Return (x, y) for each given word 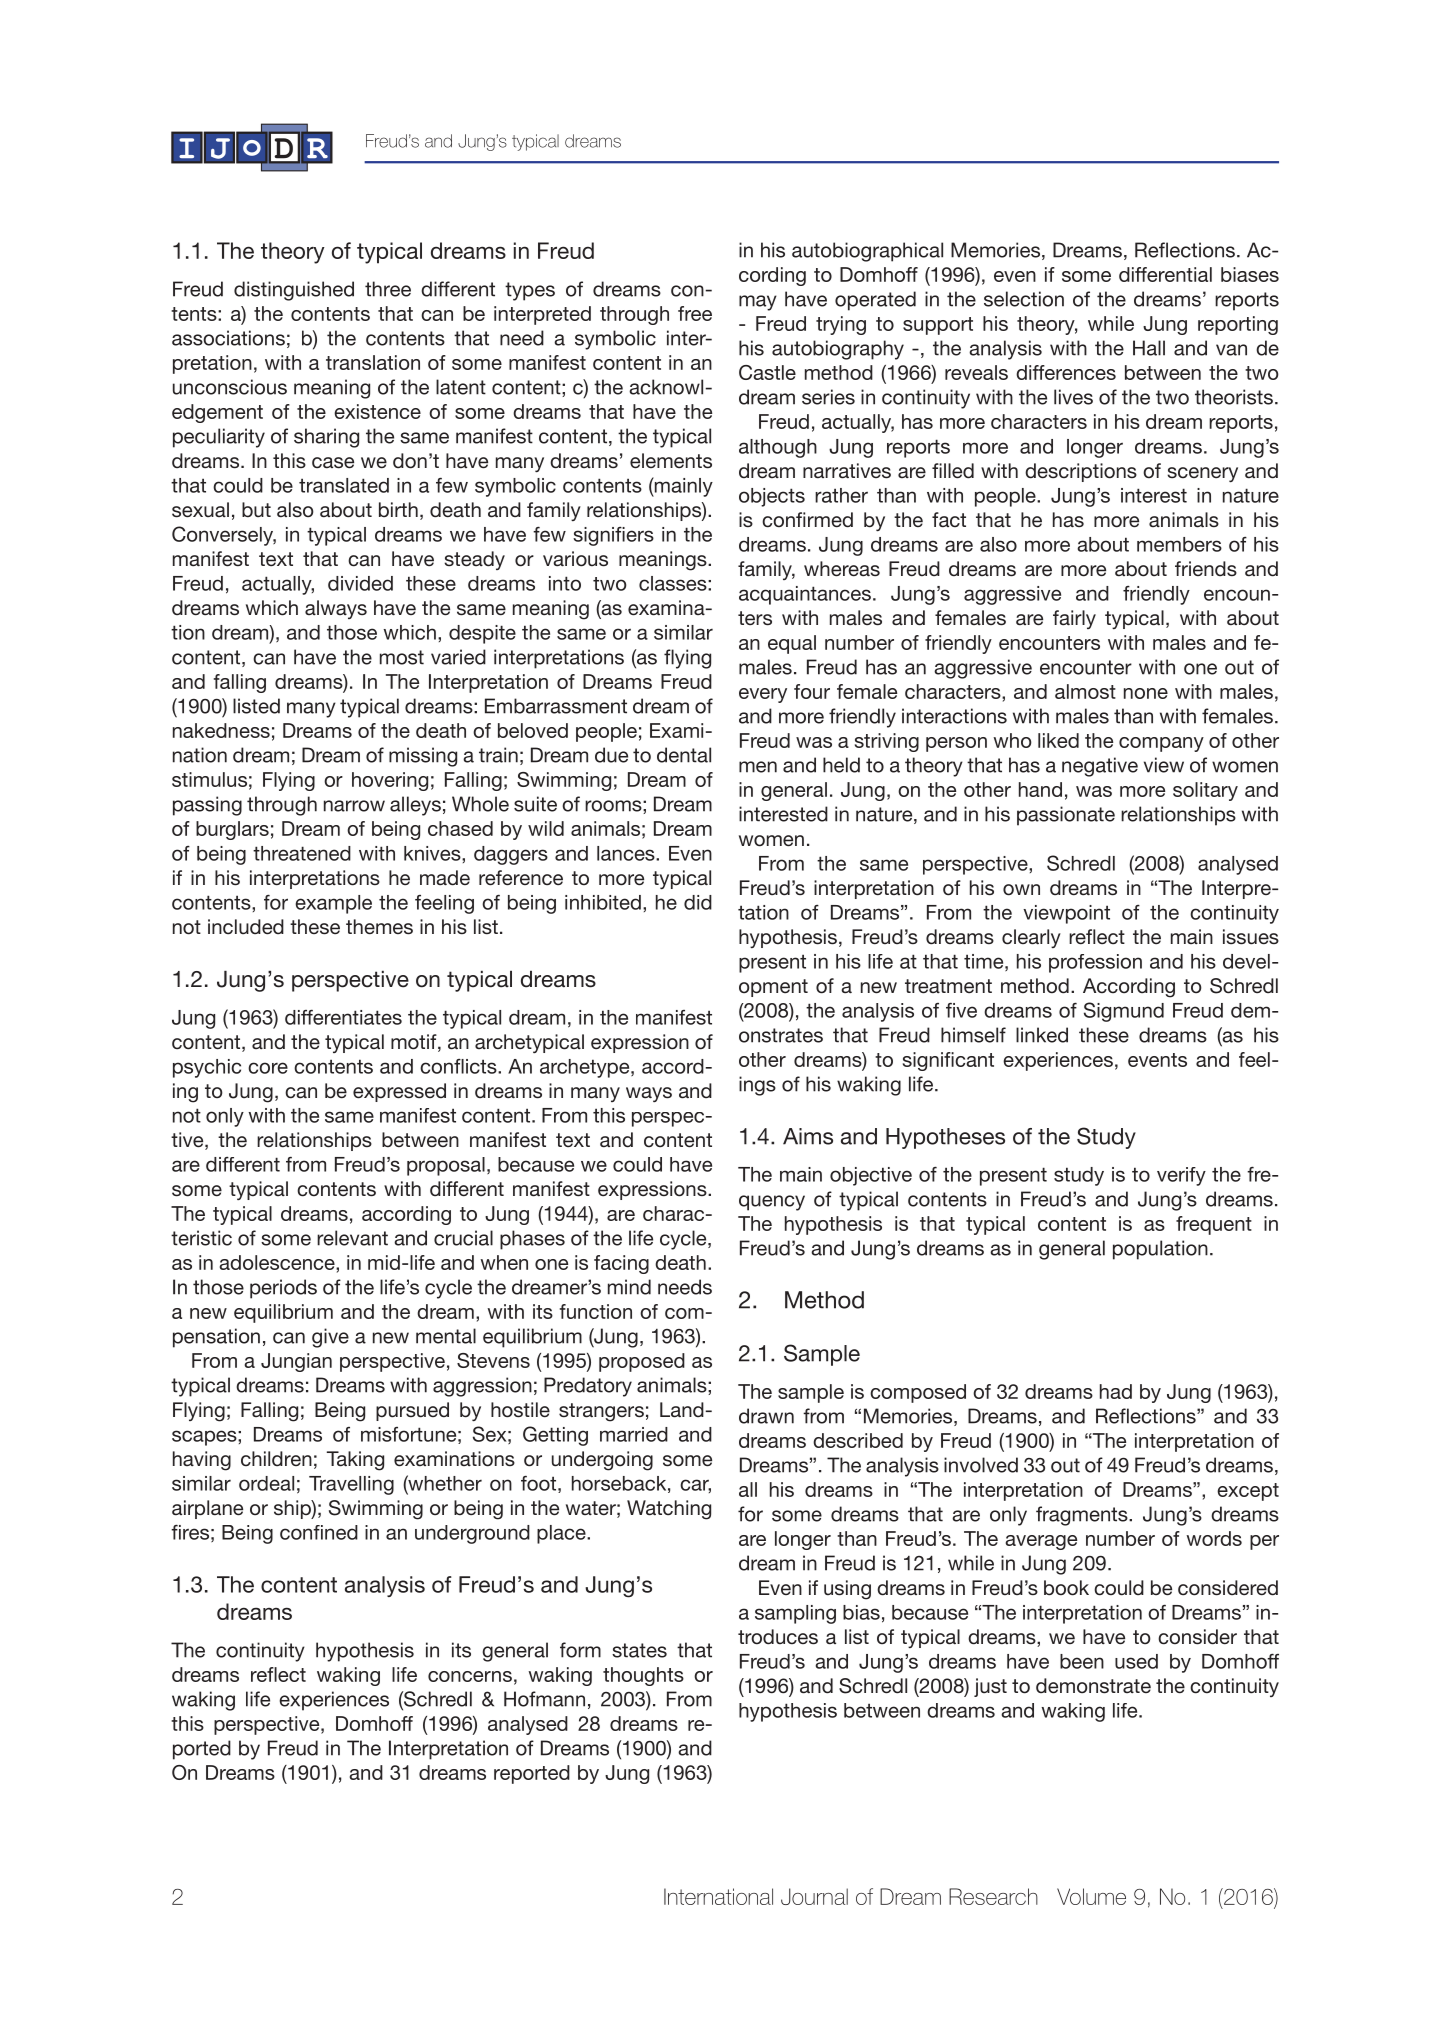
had (1116, 1391)
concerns (470, 1676)
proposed (642, 1362)
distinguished (294, 291)
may (758, 303)
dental (684, 755)
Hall (1149, 348)
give (330, 1338)
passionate (1066, 816)
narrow (354, 806)
